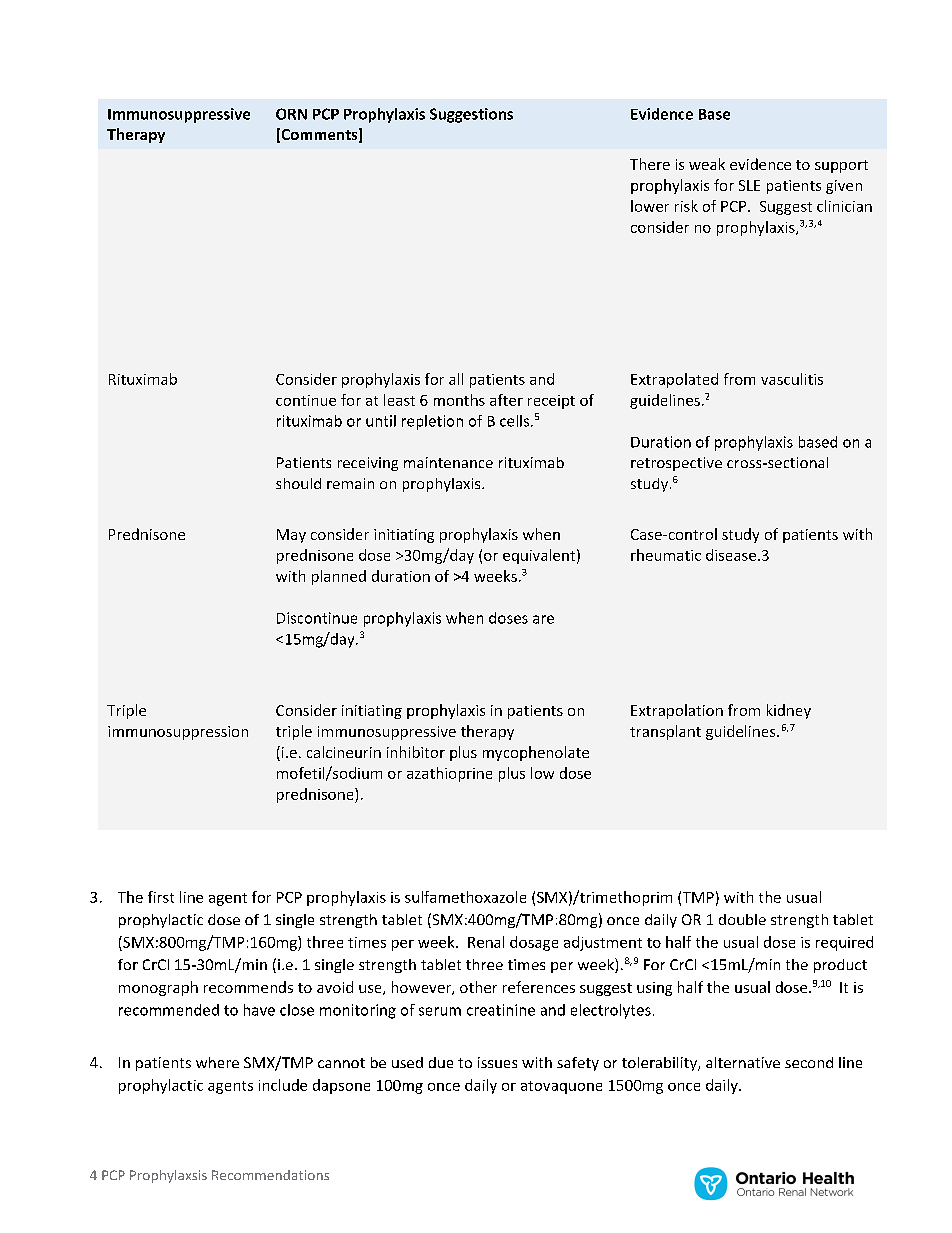 The width and height of the screenshot is (952, 1233). I want to click on Recommendations, so click(270, 1175).
